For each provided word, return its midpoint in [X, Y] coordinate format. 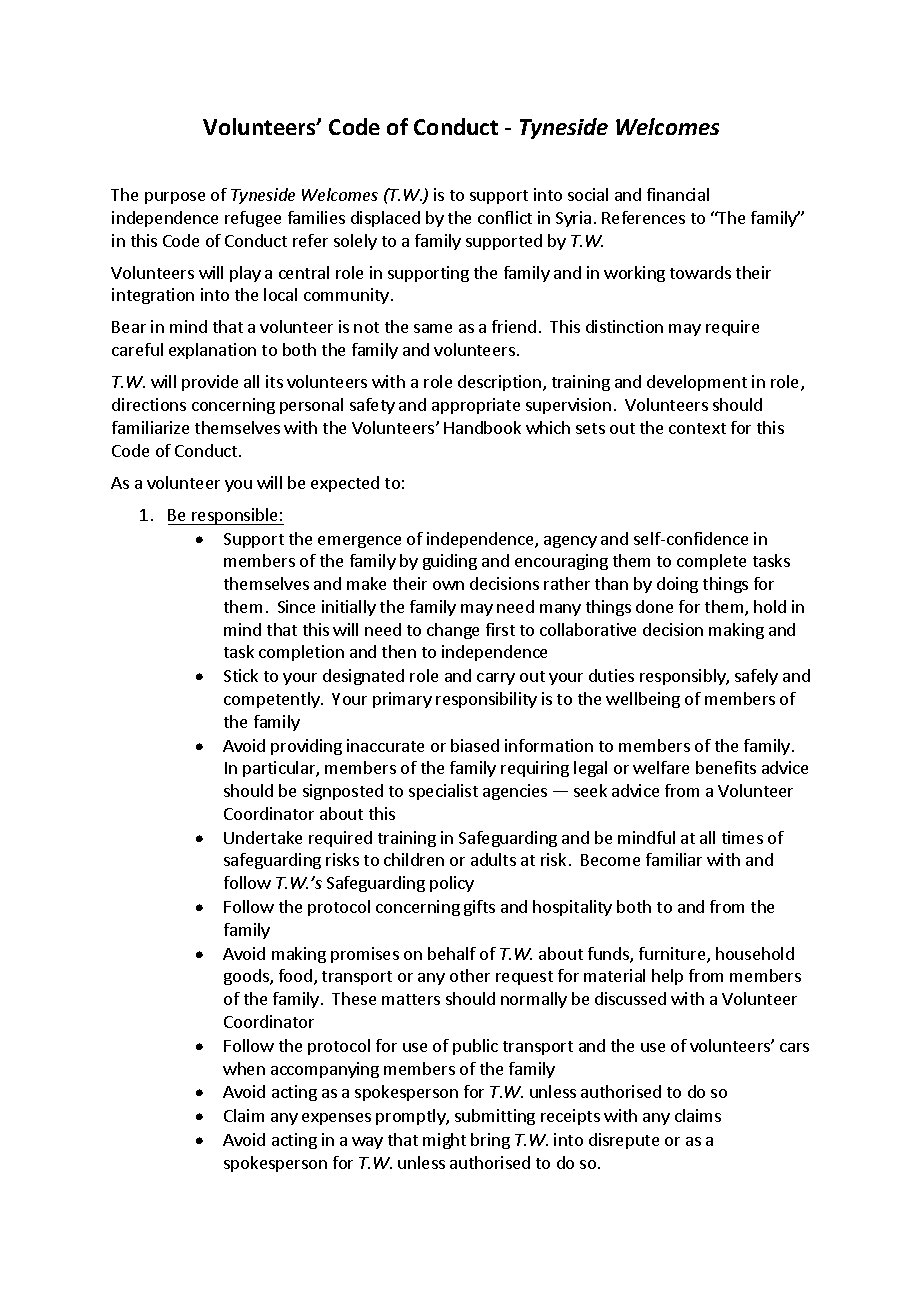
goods [247, 977]
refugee [253, 219]
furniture [673, 955]
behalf [452, 953]
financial [678, 194]
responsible [235, 516]
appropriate [476, 406]
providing [306, 747]
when [244, 1068]
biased [475, 745]
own [448, 585]
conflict [505, 217]
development [697, 383]
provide [210, 383]
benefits [726, 767]
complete [711, 562]
